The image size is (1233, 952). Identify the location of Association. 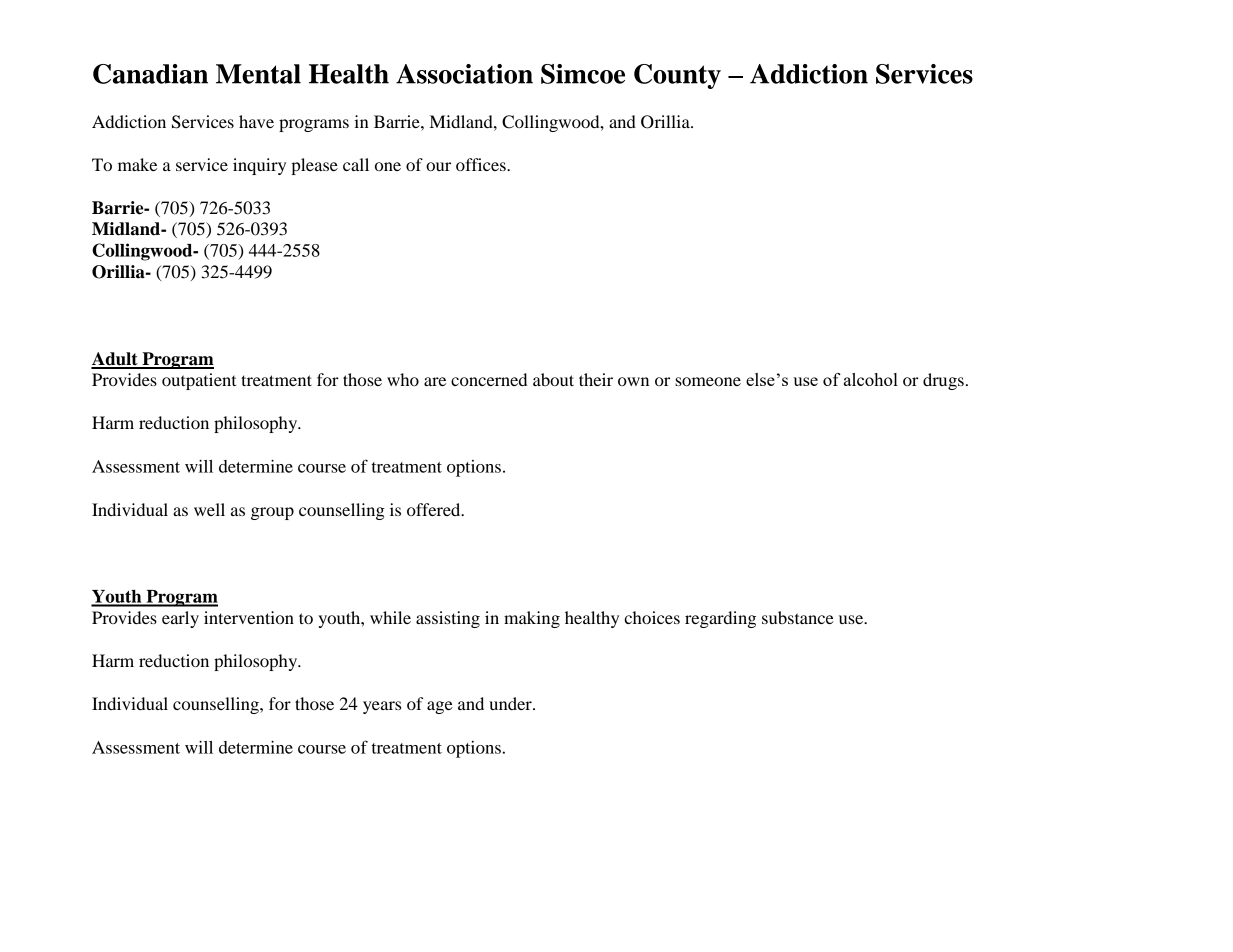
(464, 74).
